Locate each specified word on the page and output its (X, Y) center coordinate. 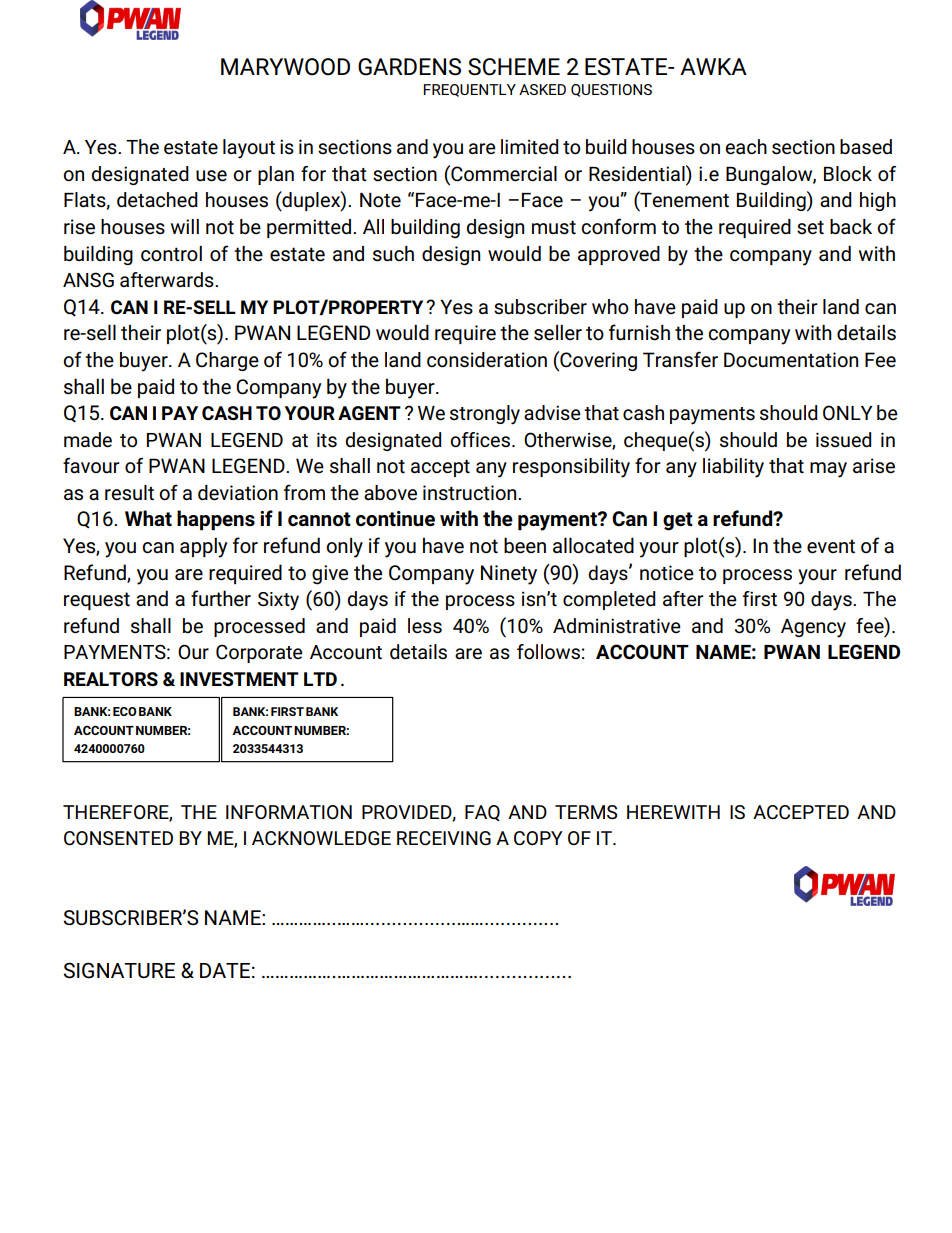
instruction (471, 493)
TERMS (586, 812)
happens (216, 520)
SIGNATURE (119, 970)
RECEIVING (444, 838)
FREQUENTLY (469, 90)
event (831, 546)
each (746, 147)
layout (249, 149)
